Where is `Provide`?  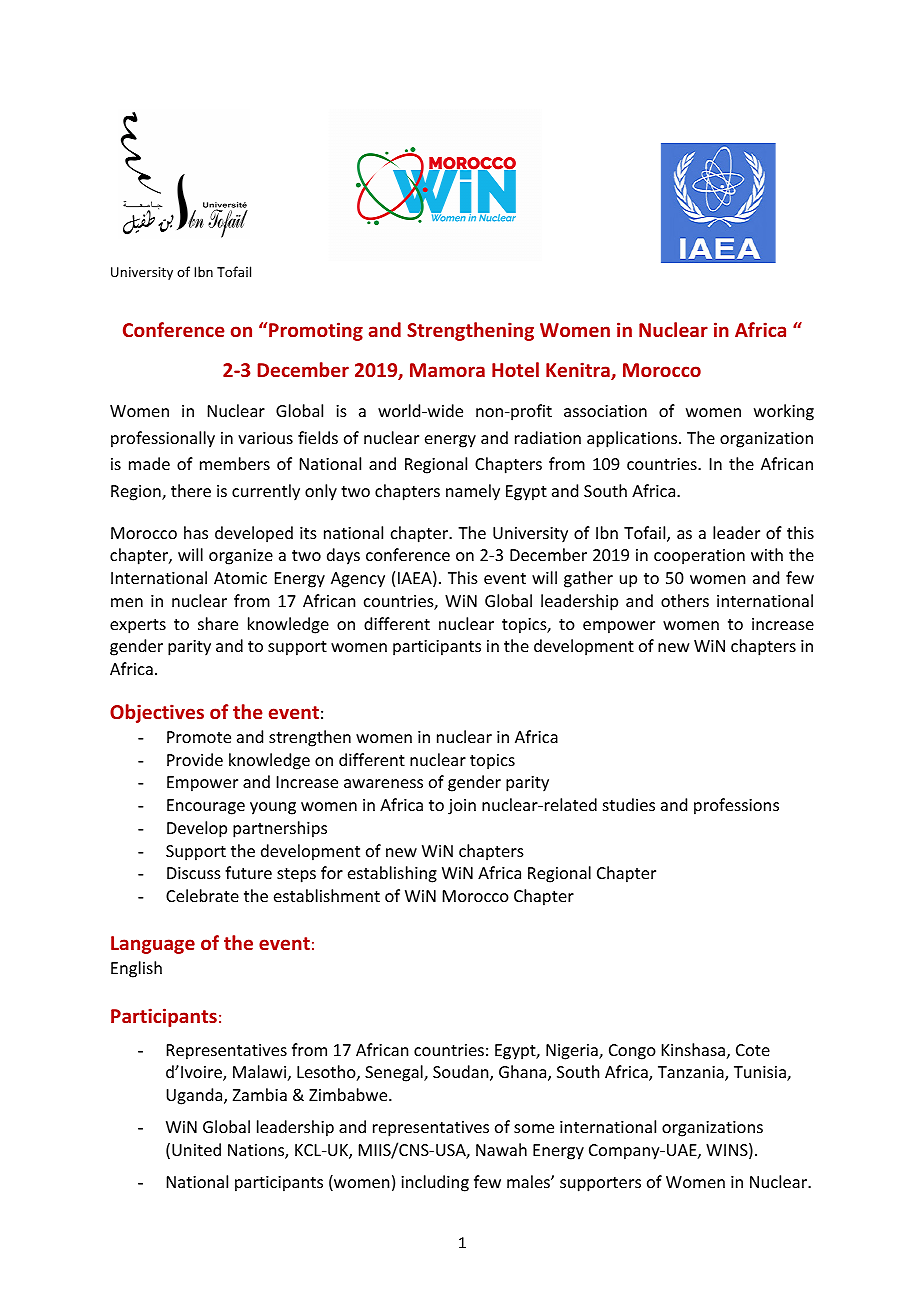
Provide is located at coordinates (195, 759).
